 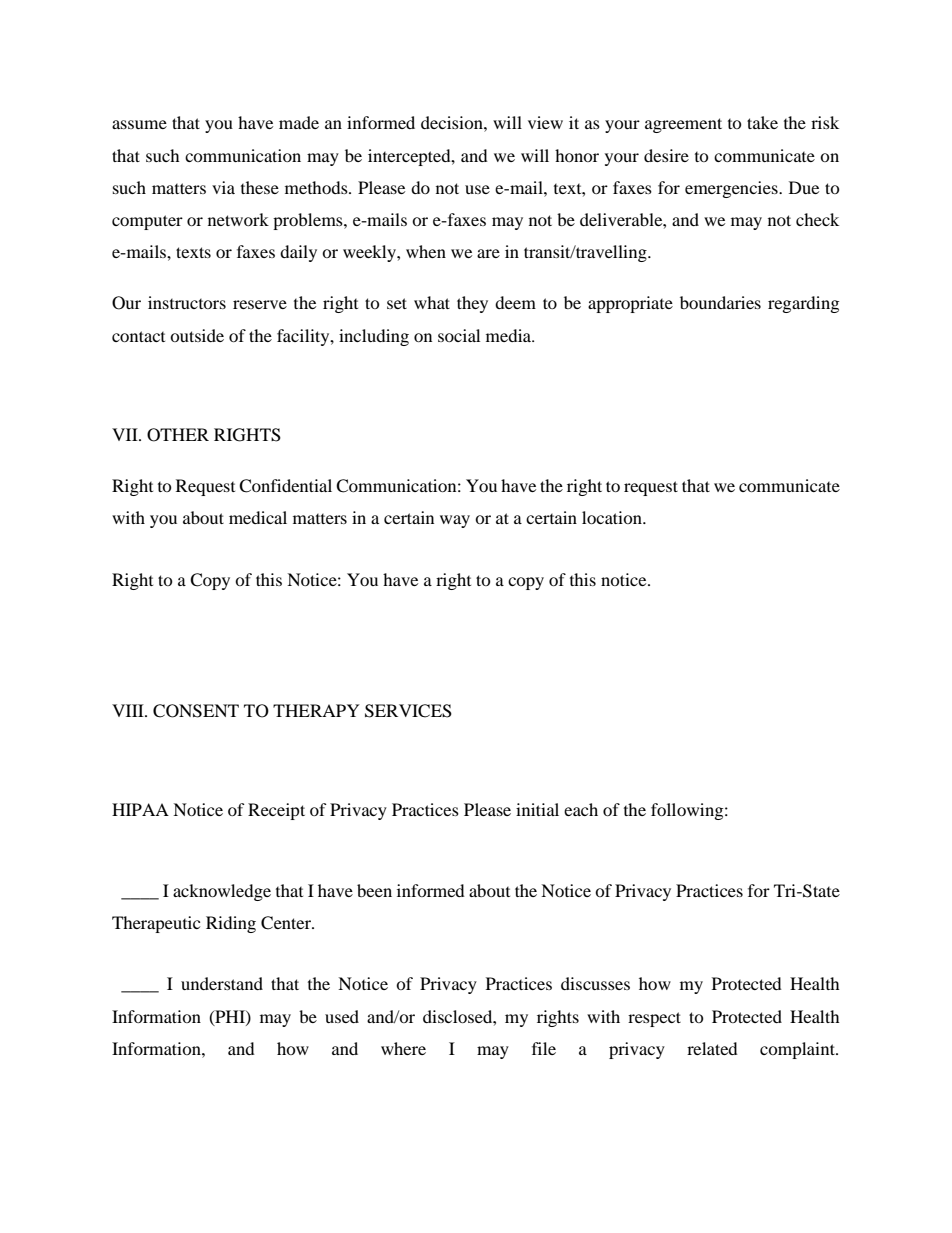 What do you see at coordinates (258, 517) in the image?
I see `medical` at bounding box center [258, 517].
